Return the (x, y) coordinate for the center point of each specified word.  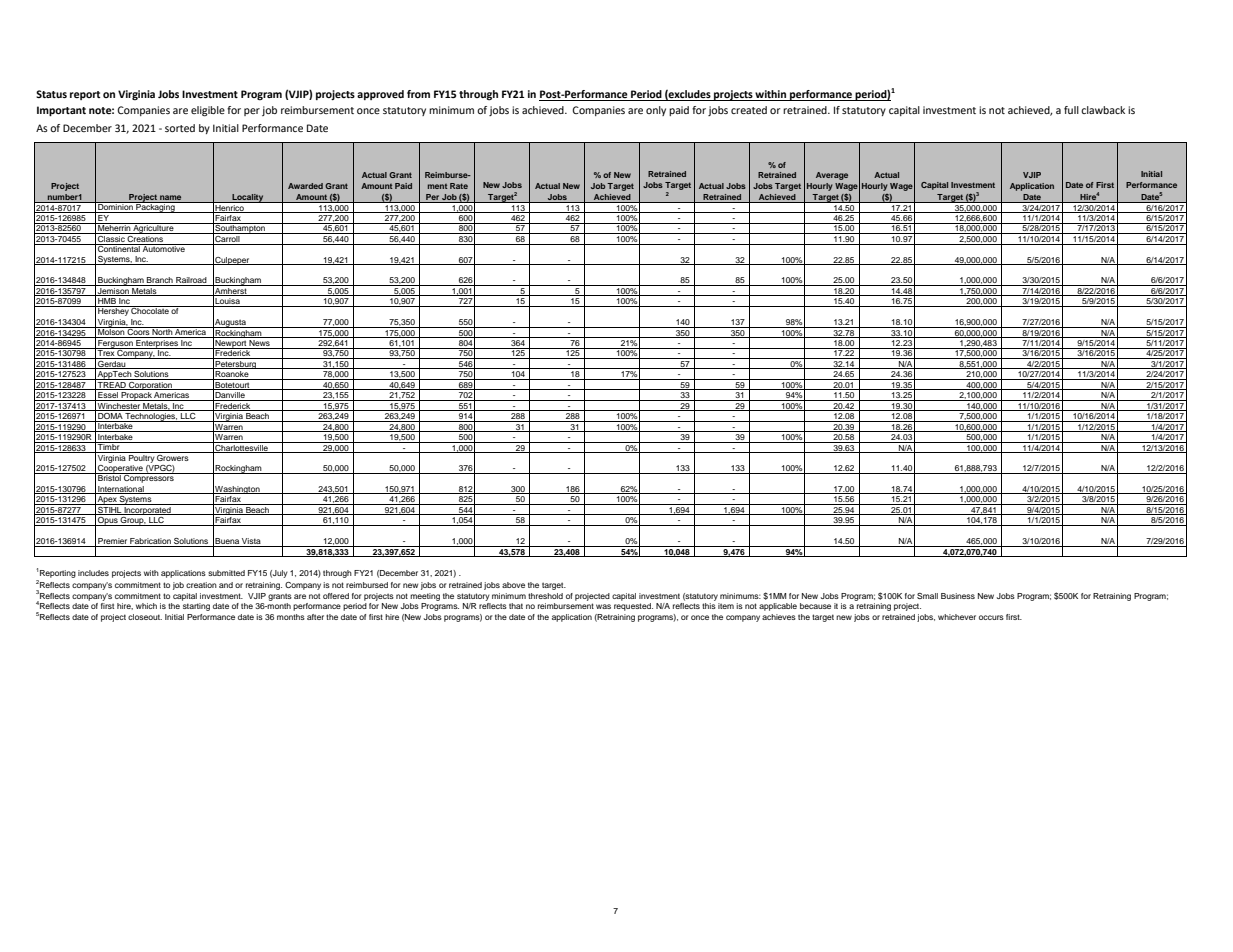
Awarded (305, 186)
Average (832, 176)
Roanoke (232, 375)
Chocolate (150, 310)
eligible (208, 111)
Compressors (149, 478)
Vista (251, 542)
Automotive (164, 248)
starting (196, 607)
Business (958, 596)
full (1071, 110)
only (656, 111)
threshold (545, 596)
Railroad (191, 281)
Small (927, 596)
